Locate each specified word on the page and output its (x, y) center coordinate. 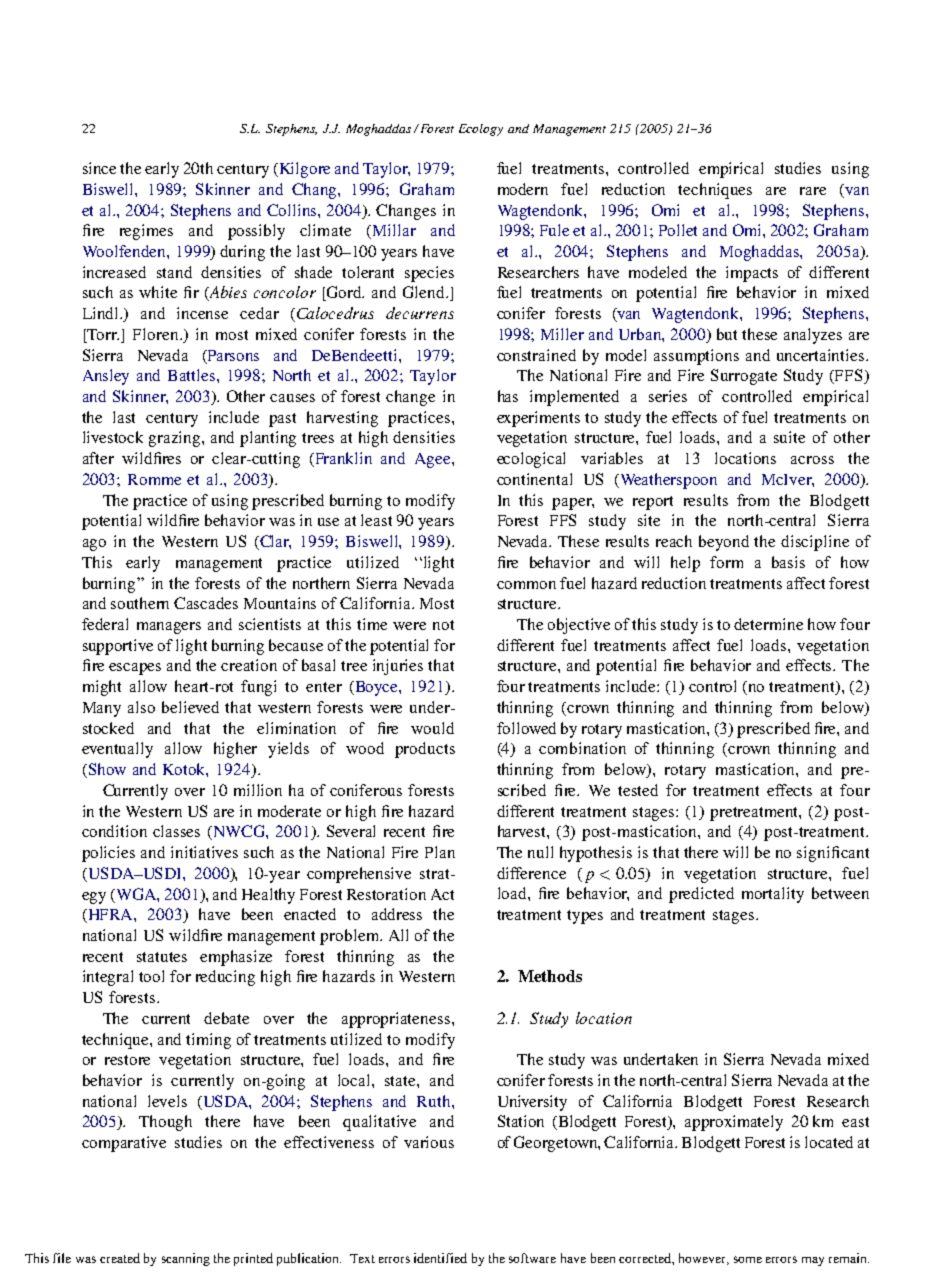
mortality (773, 895)
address (397, 914)
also (141, 707)
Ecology (481, 130)
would (432, 728)
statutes (162, 957)
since (99, 168)
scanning (186, 1259)
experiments (538, 419)
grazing (176, 439)
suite (789, 437)
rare (813, 191)
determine (768, 624)
